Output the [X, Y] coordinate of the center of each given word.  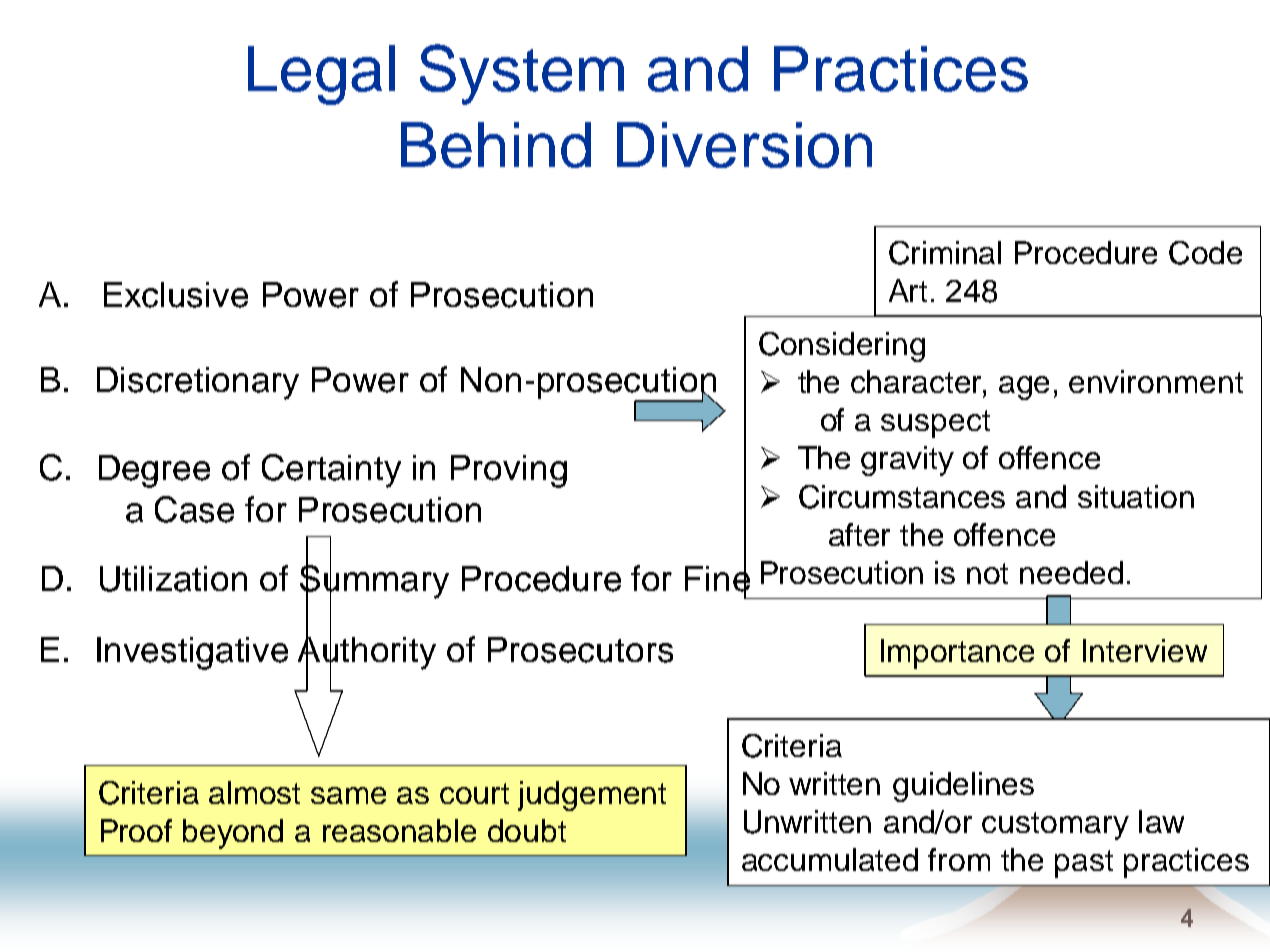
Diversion [744, 145]
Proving [509, 471]
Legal [321, 75]
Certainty [331, 471]
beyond [233, 834]
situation [1136, 496]
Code [1205, 253]
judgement [592, 796]
